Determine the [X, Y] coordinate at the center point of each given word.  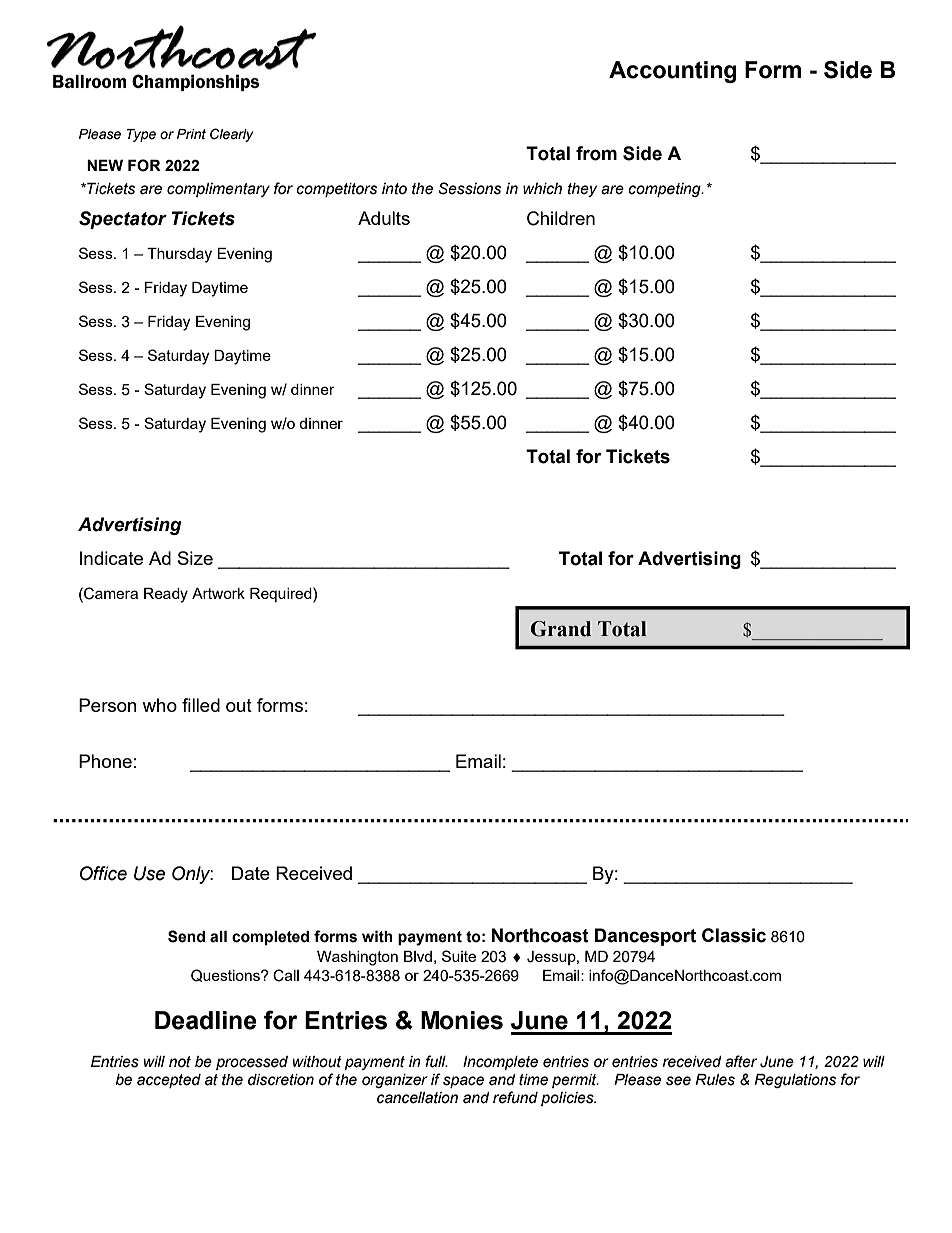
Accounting [673, 72]
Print [191, 134]
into [394, 189]
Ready [166, 595]
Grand [561, 629]
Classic [734, 935]
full [436, 1061]
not [180, 1062]
